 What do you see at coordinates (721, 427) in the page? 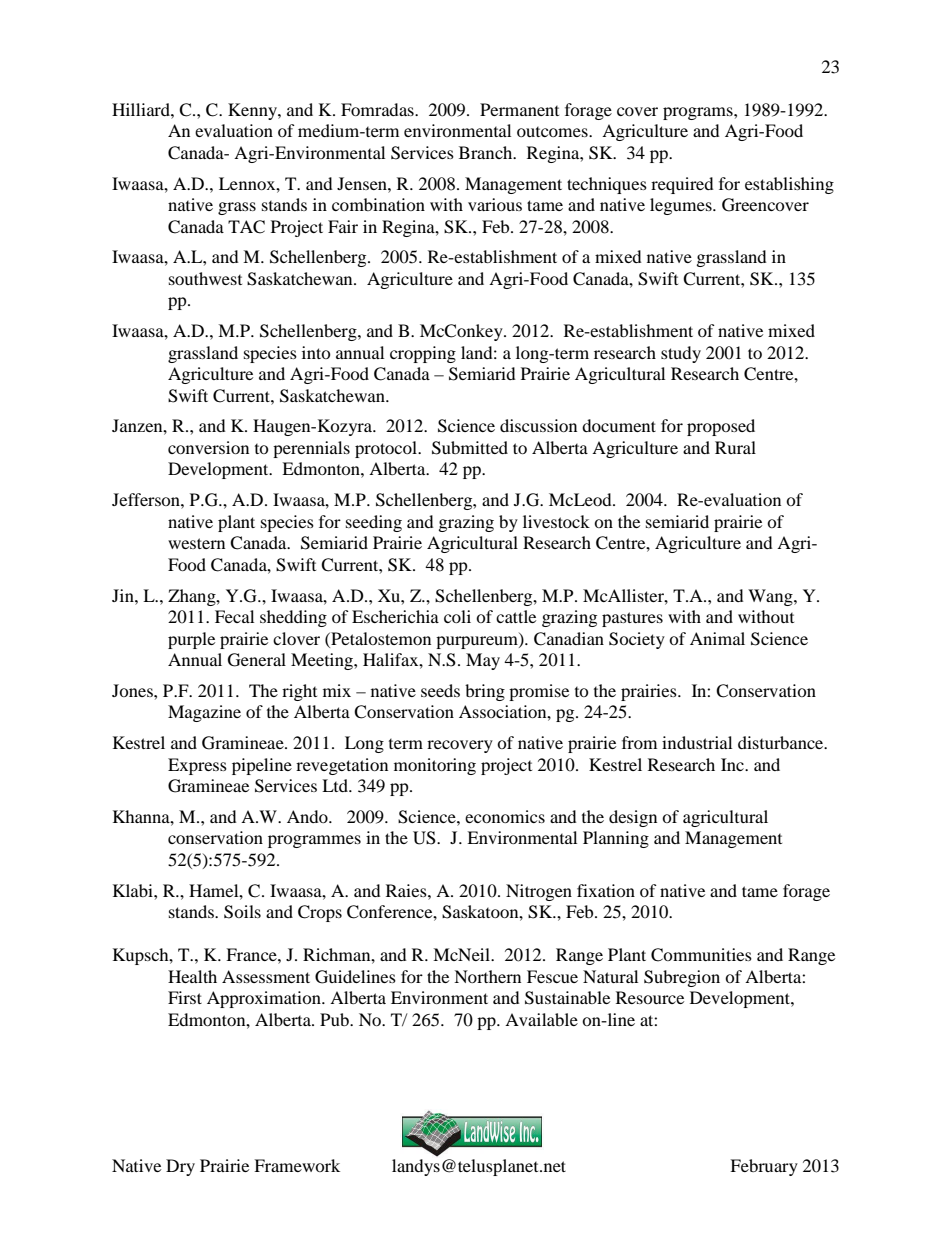
I see `proposed` at bounding box center [721, 427].
